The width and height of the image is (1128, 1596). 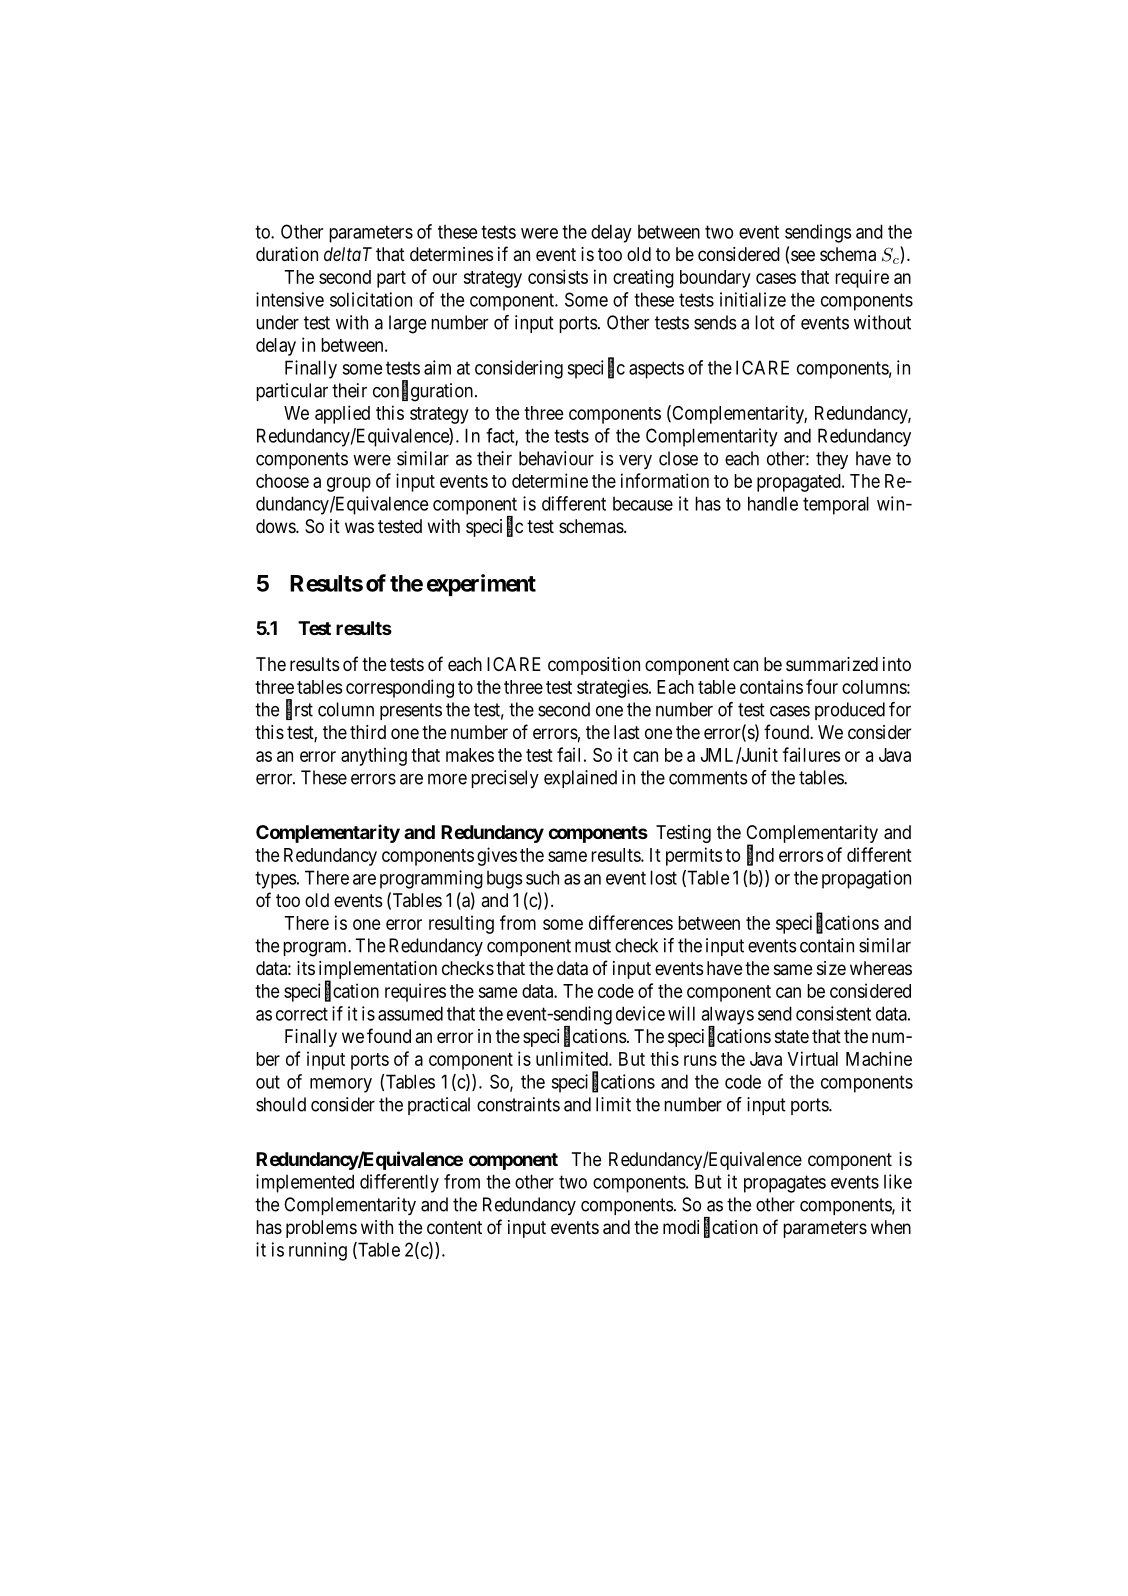 I want to click on composition, so click(x=594, y=666).
